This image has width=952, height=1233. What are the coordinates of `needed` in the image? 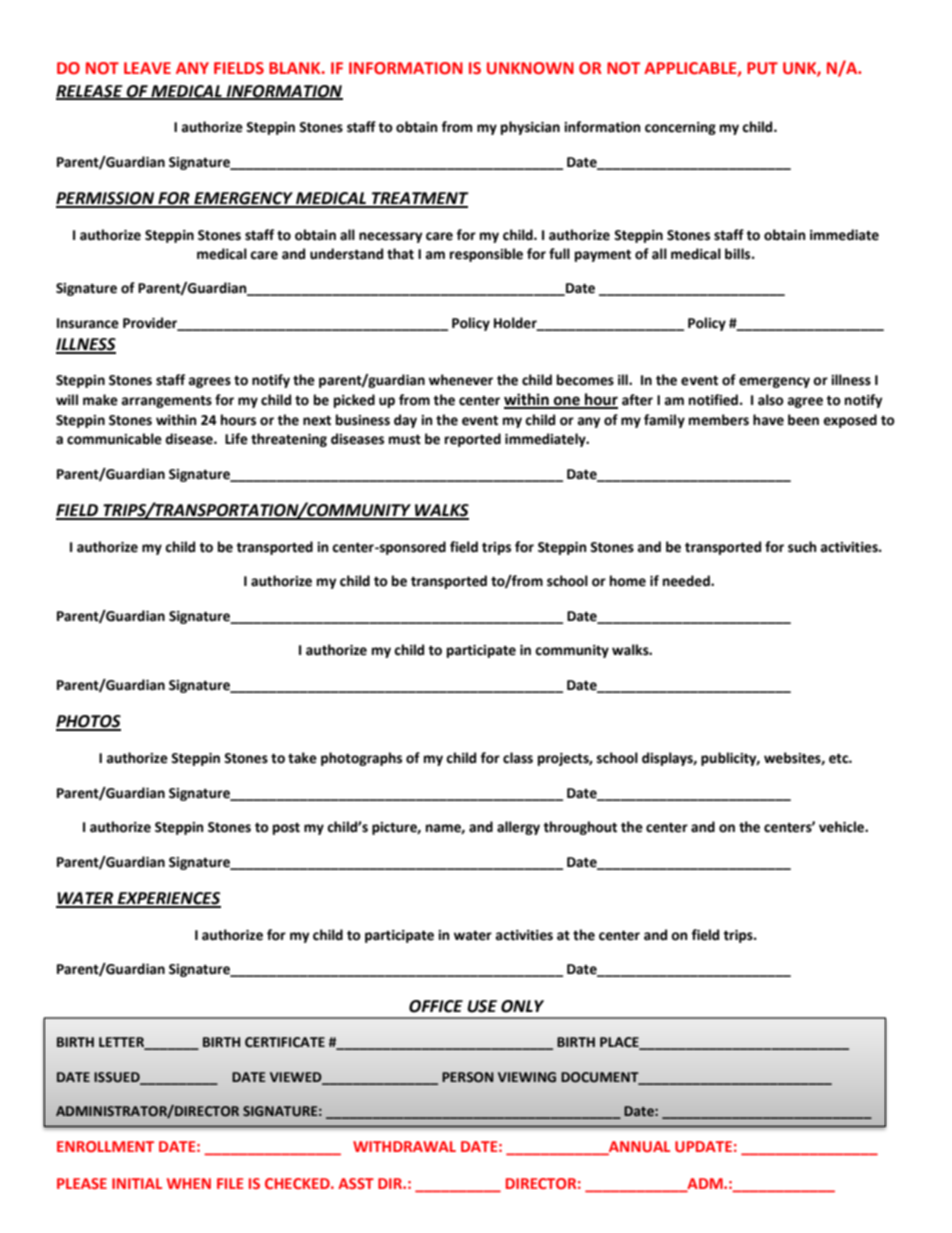 It's located at (687, 581).
